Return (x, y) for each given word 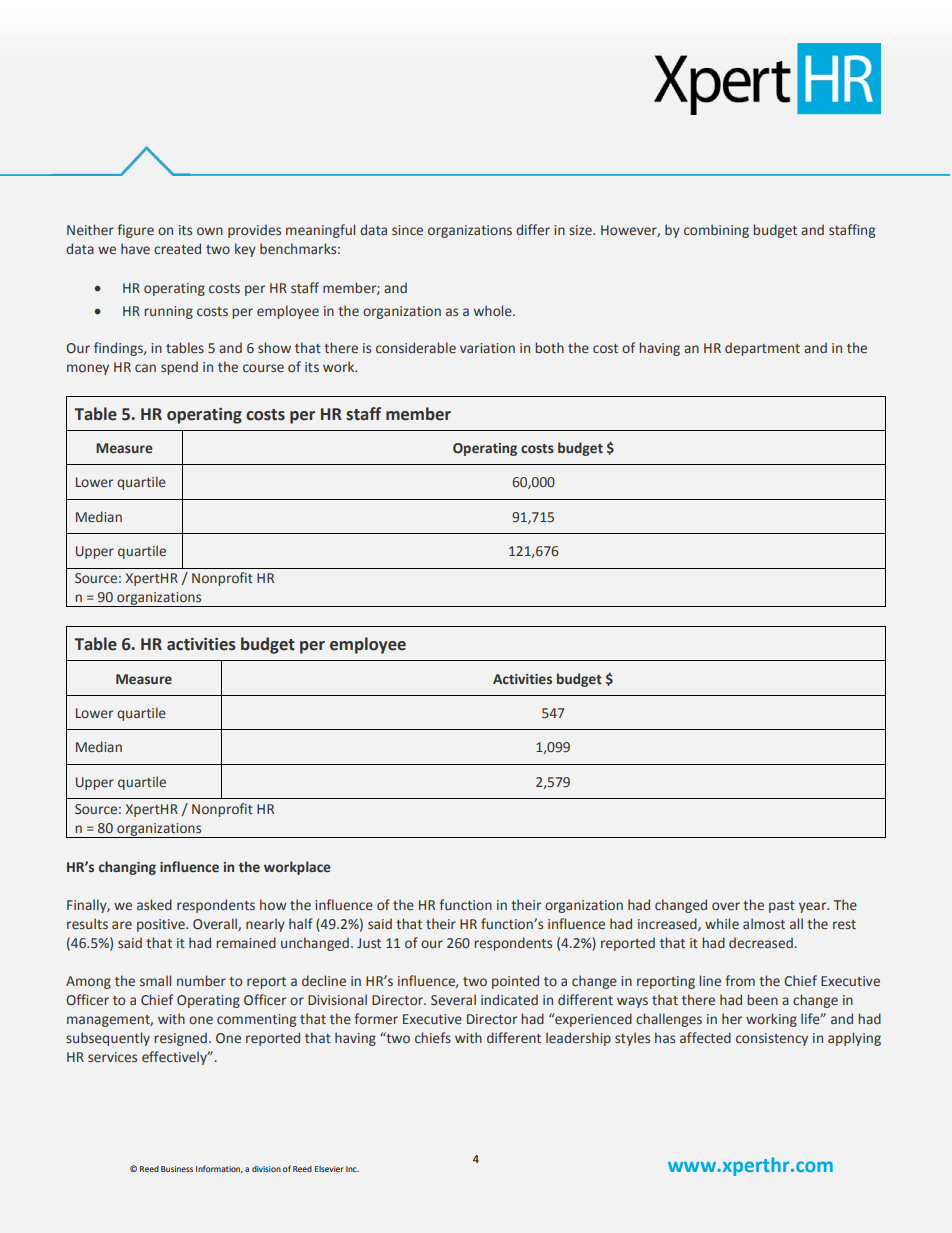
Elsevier (329, 1169)
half (301, 923)
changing (127, 868)
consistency (772, 1039)
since (407, 230)
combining (716, 231)
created (177, 249)
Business (177, 1169)
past (782, 907)
